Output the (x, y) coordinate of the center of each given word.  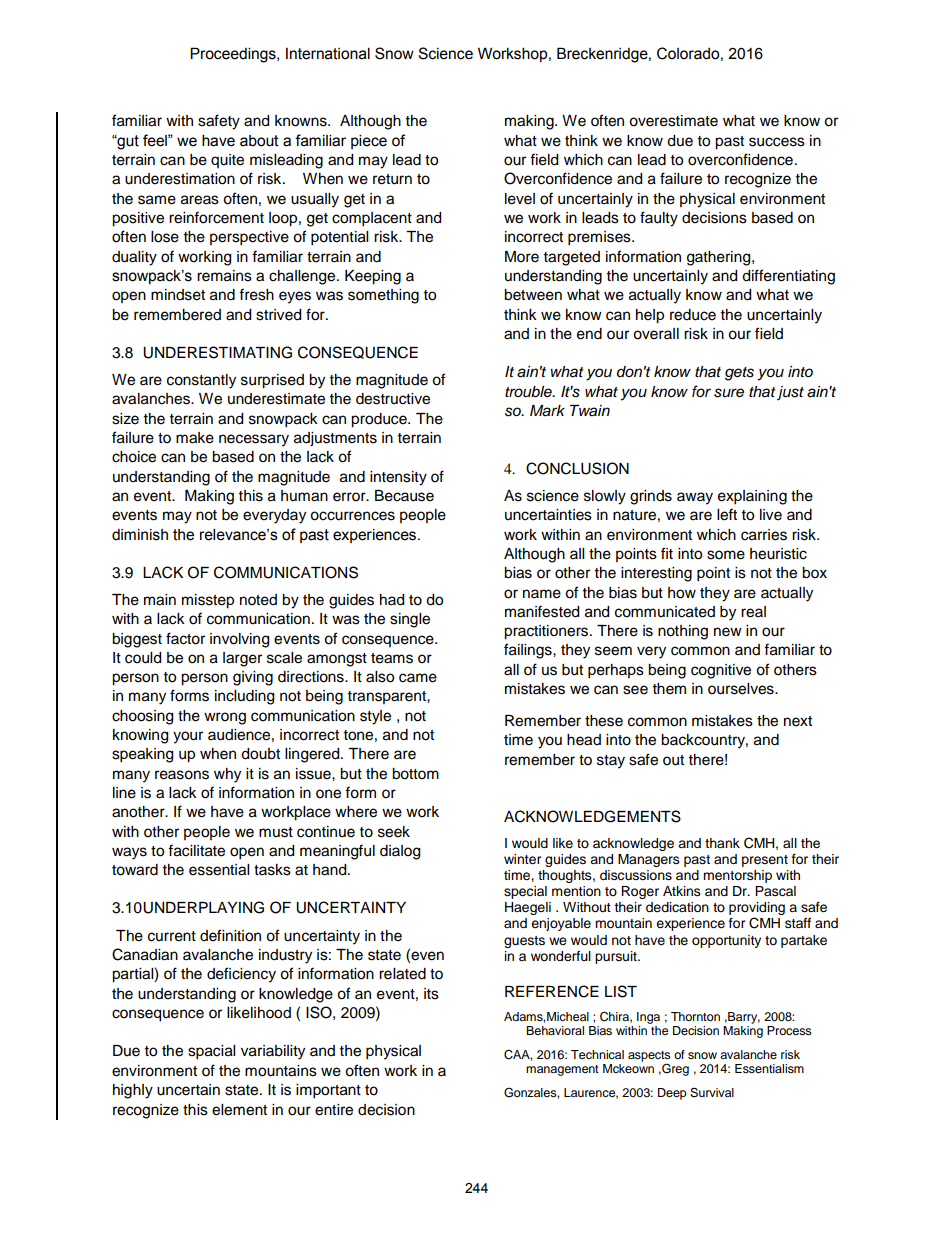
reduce (693, 315)
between (533, 295)
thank (722, 843)
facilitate (196, 850)
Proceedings (234, 55)
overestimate (673, 121)
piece (369, 142)
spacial (211, 1052)
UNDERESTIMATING (217, 352)
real (753, 612)
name (542, 594)
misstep (208, 601)
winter (523, 859)
